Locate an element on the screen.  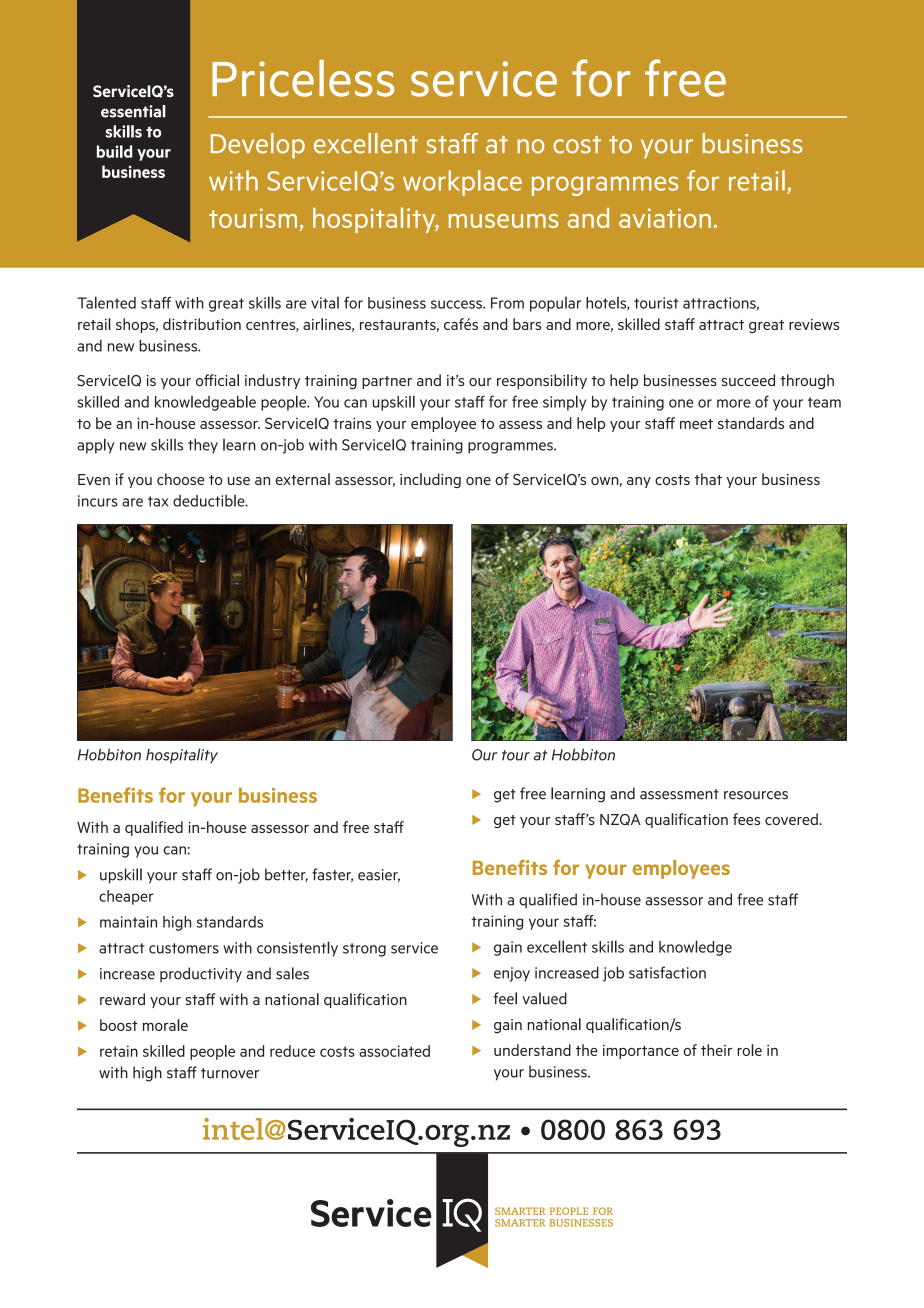
distribution is located at coordinates (202, 324).
